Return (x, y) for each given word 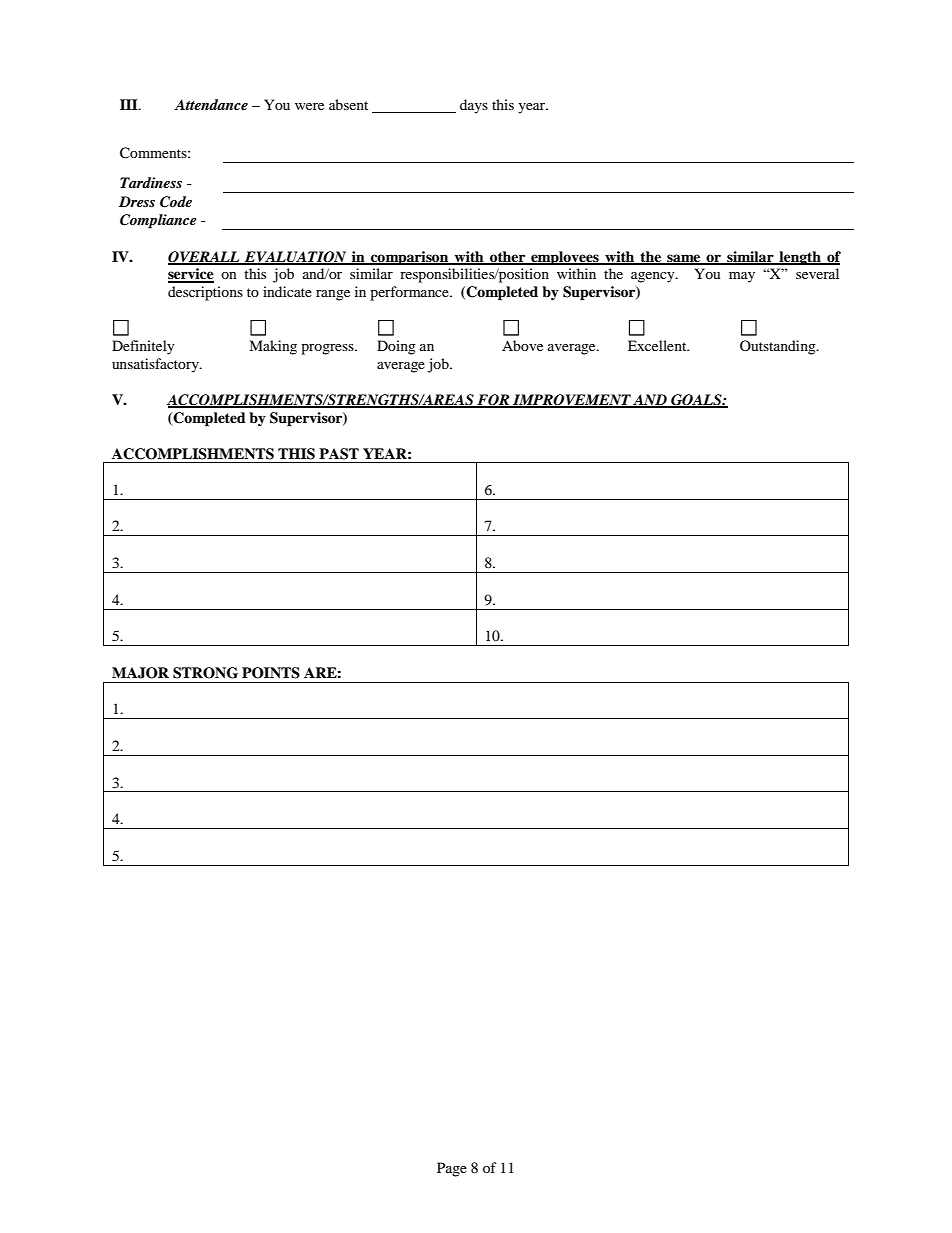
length (800, 258)
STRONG (205, 673)
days (474, 106)
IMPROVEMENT (572, 401)
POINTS (271, 673)
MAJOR (140, 673)
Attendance (211, 104)
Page (452, 1169)
